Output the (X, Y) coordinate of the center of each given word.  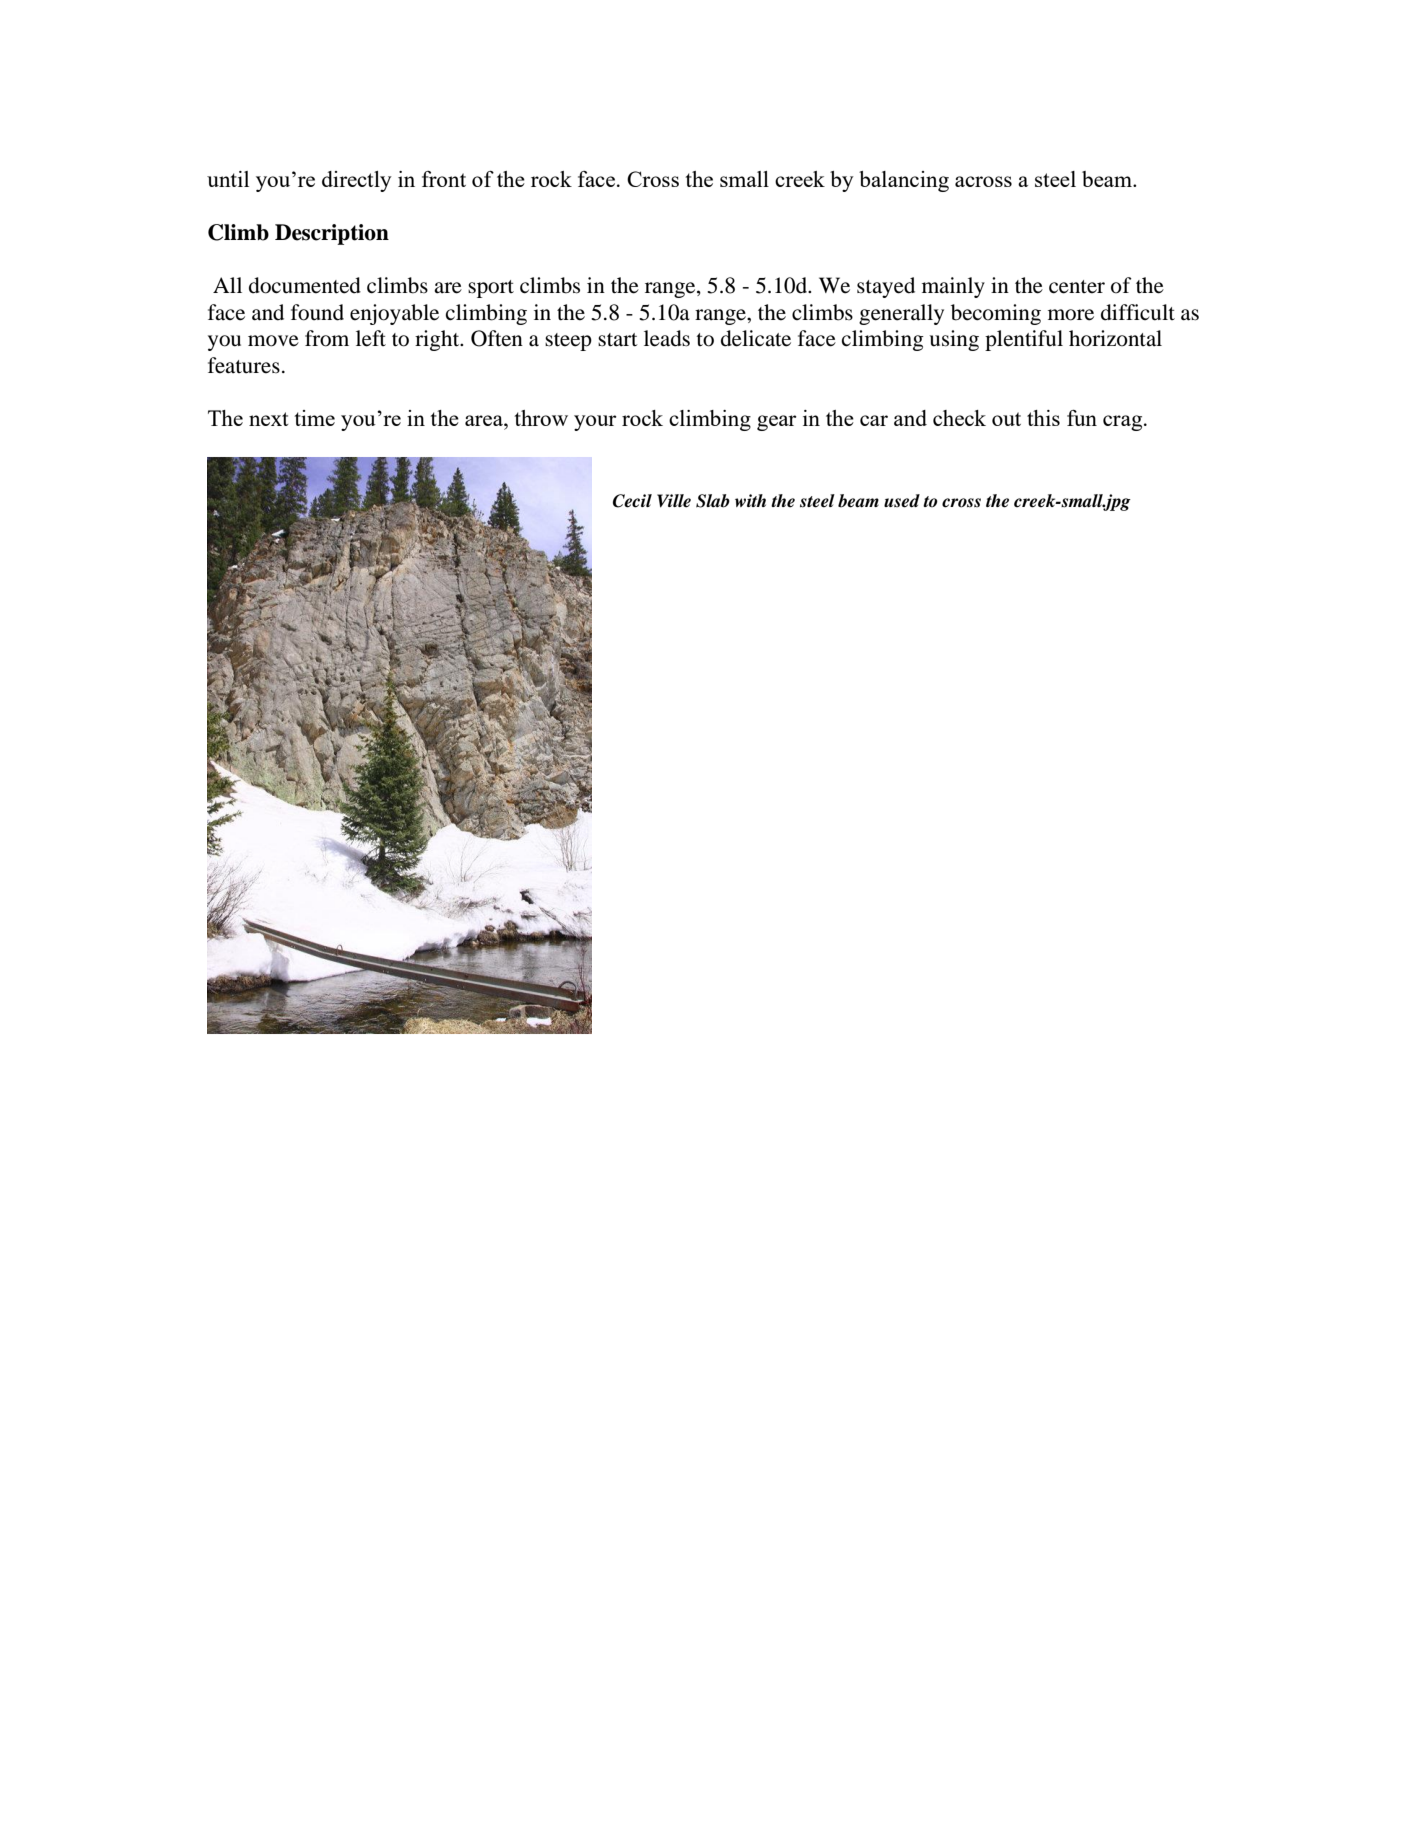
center (1077, 287)
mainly (953, 287)
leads (667, 338)
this (1043, 418)
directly (357, 181)
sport (491, 289)
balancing (904, 181)
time (314, 418)
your (595, 423)
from (327, 338)
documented (305, 285)
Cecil (632, 501)
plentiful (1024, 340)
